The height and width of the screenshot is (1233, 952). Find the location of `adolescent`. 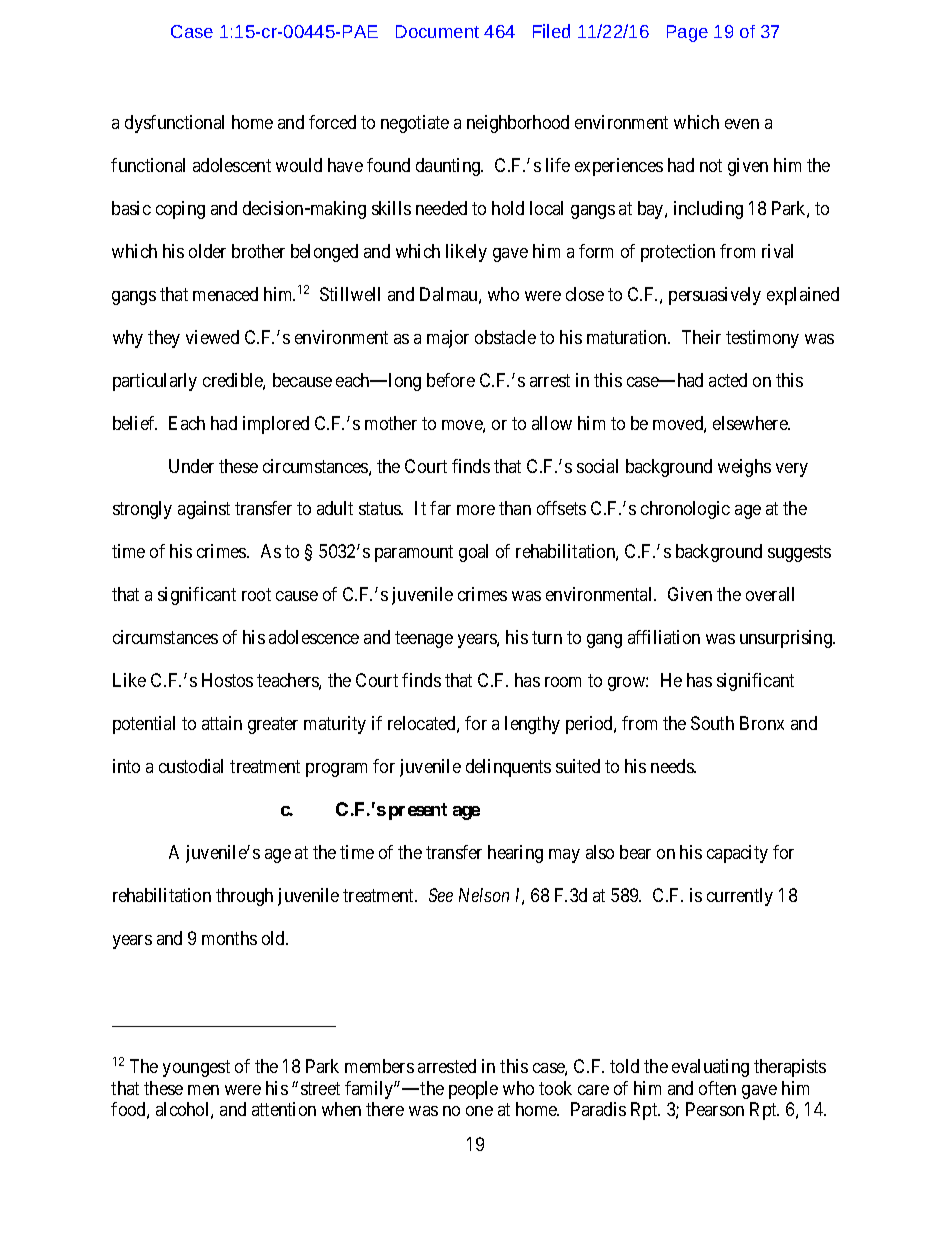

adolescent is located at coordinates (232, 165).
